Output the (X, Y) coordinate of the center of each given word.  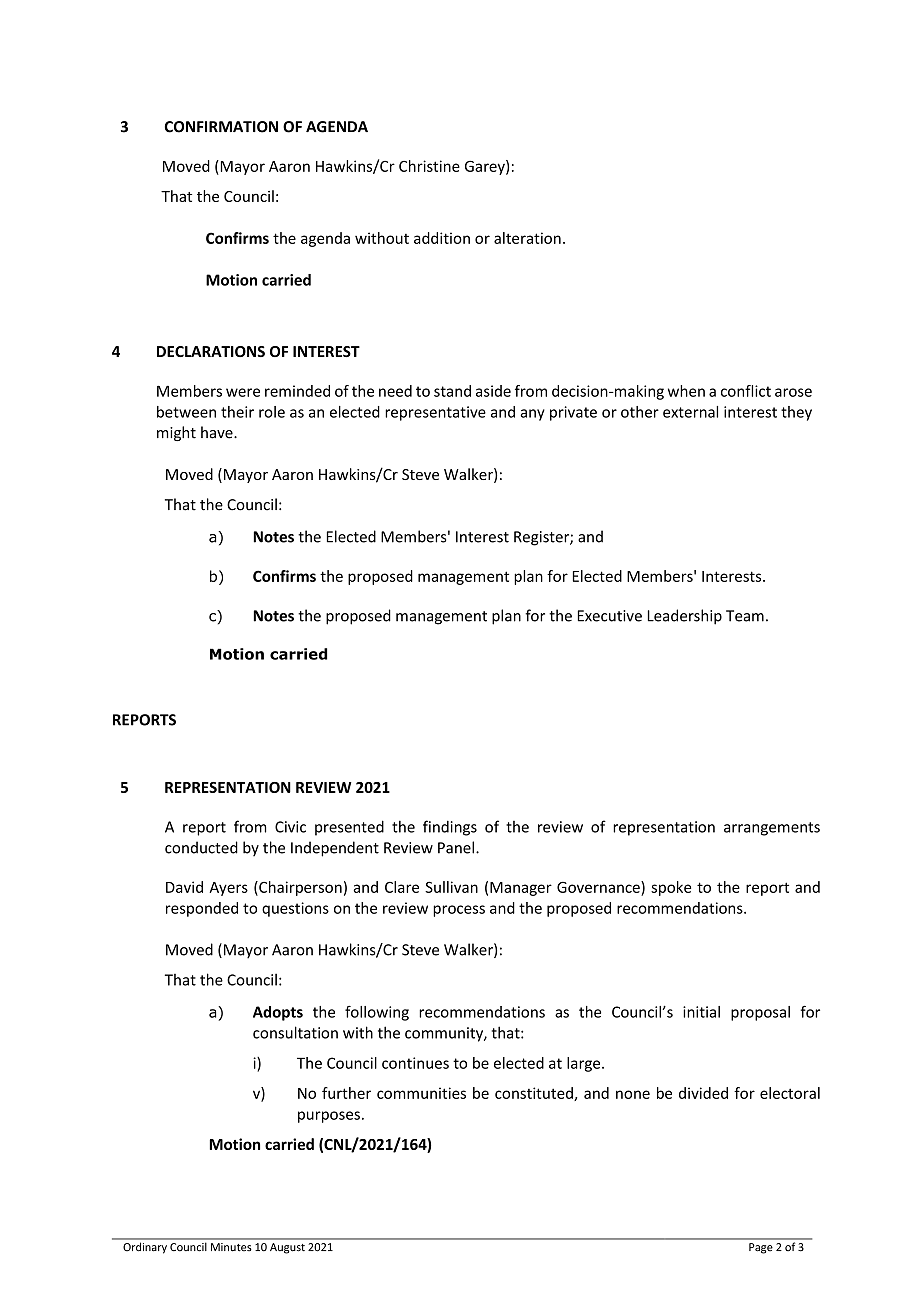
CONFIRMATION (221, 127)
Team (745, 616)
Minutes (231, 1247)
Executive (610, 616)
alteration (527, 238)
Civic (290, 827)
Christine (429, 166)
